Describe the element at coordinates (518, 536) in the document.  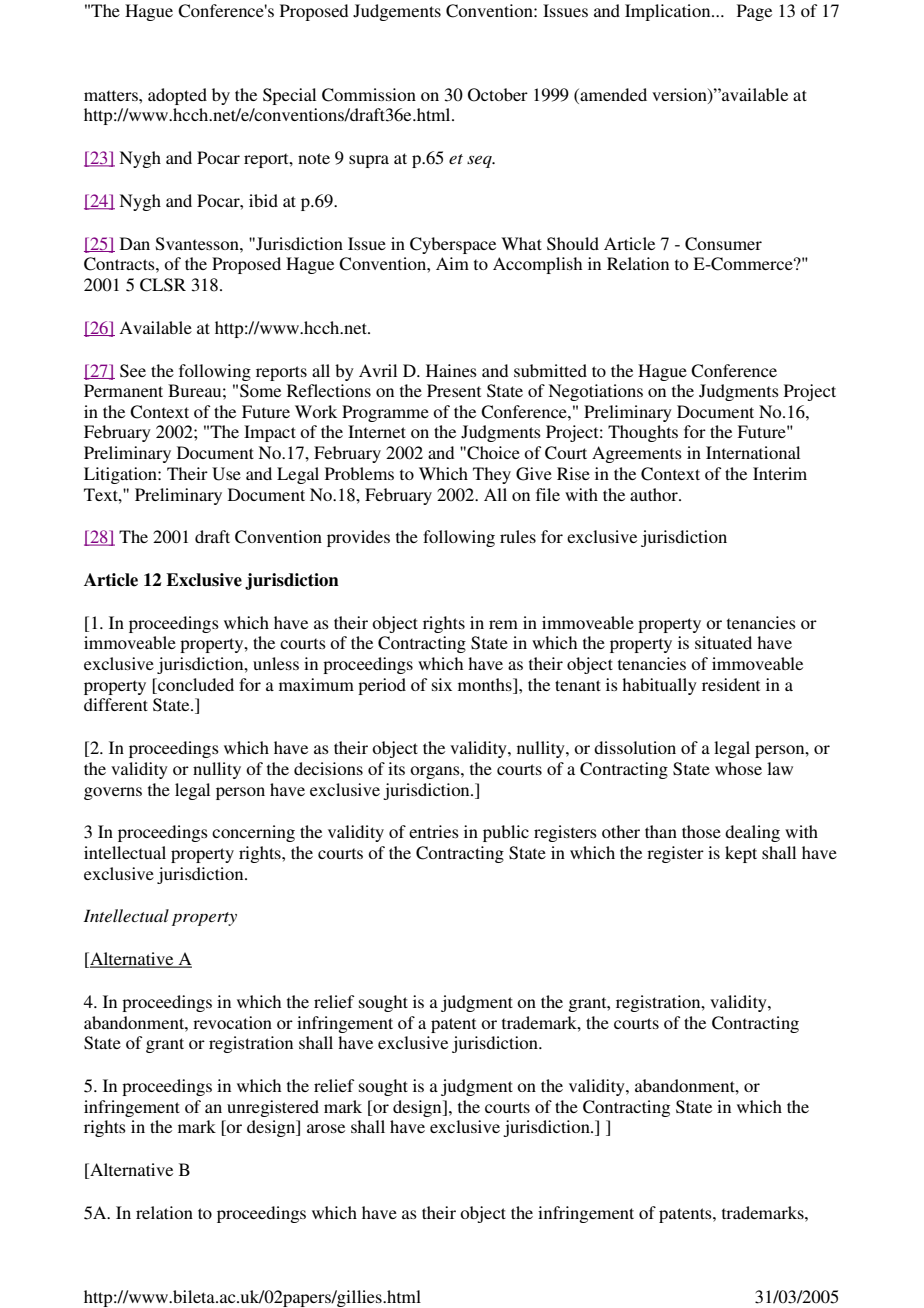
I see `rules` at that location.
